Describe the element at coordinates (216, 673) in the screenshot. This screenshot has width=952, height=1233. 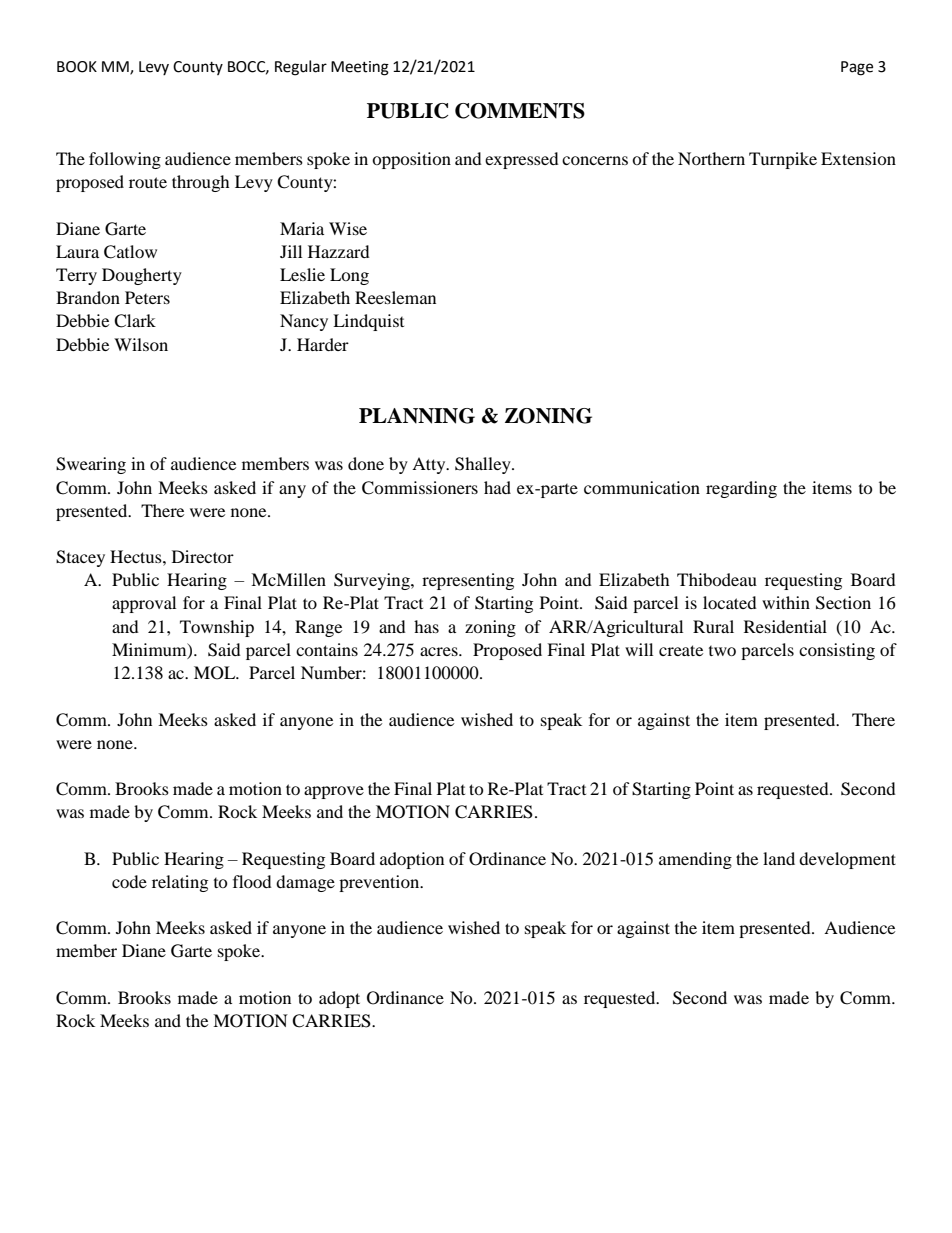
I see `MOL` at that location.
